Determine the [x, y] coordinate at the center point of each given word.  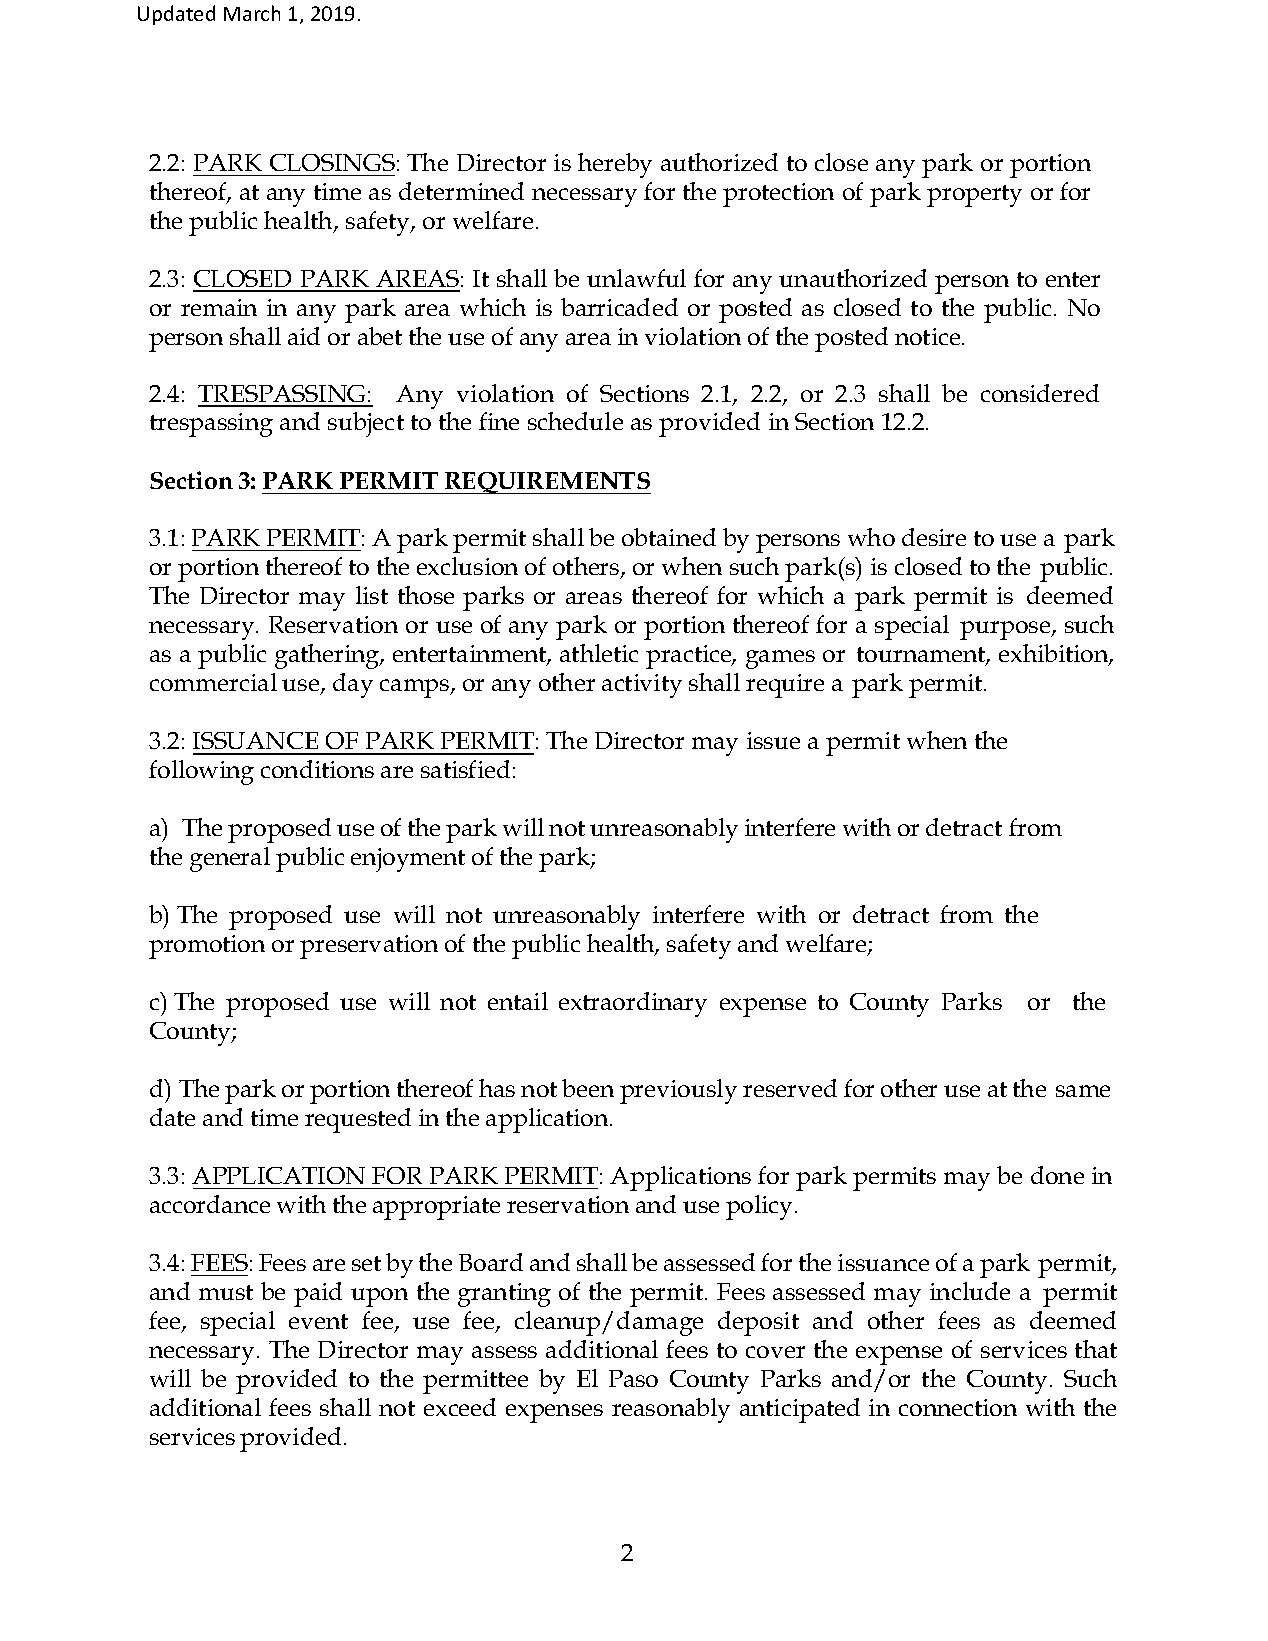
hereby [615, 165]
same [1083, 1091]
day [353, 685]
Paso [633, 1378]
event [318, 1321]
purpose [1006, 630]
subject [366, 424]
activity [642, 686]
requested [358, 1120]
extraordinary [633, 1004]
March [252, 13]
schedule [575, 421]
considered [1040, 393]
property [974, 196]
